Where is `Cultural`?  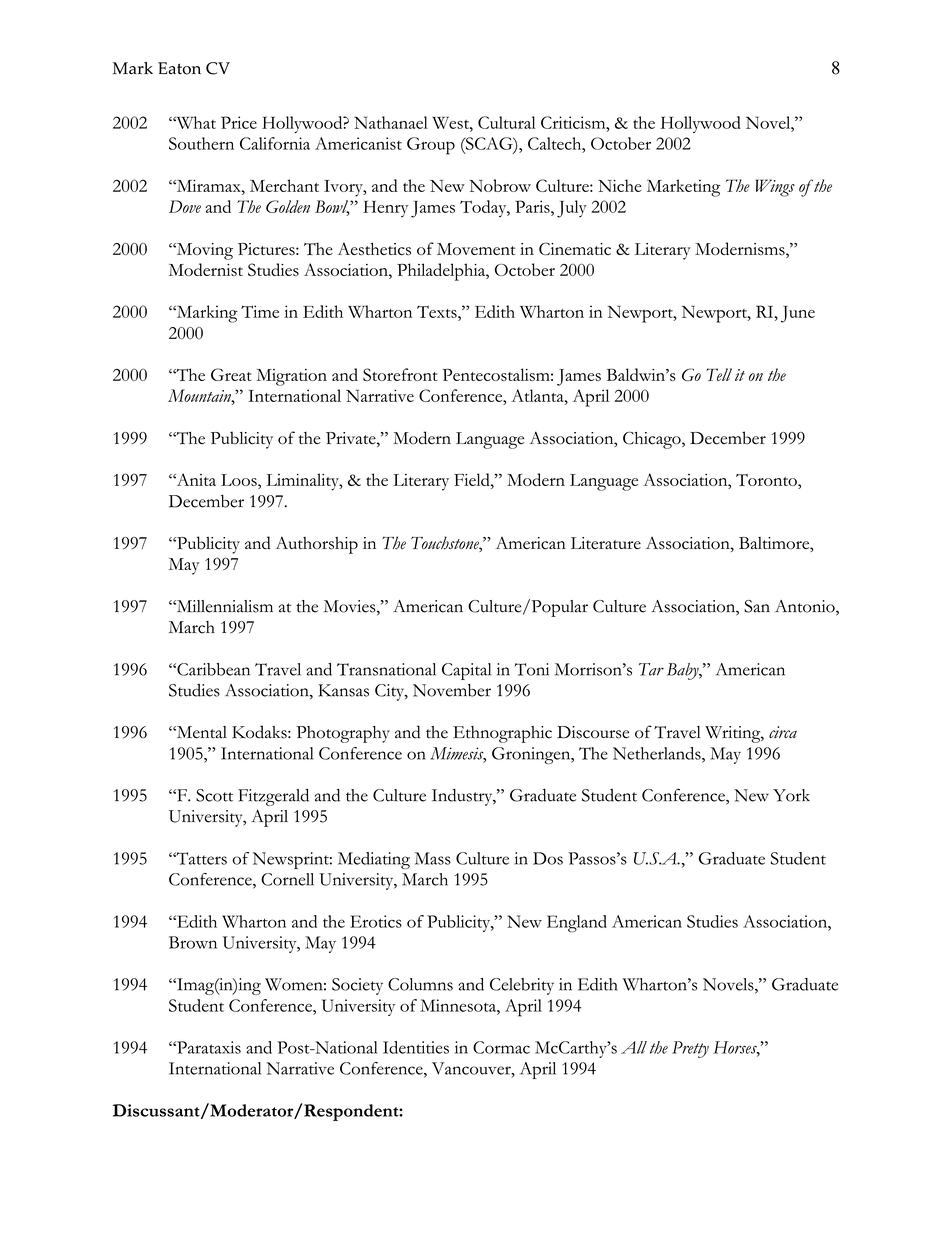 Cultural is located at coordinates (507, 122).
